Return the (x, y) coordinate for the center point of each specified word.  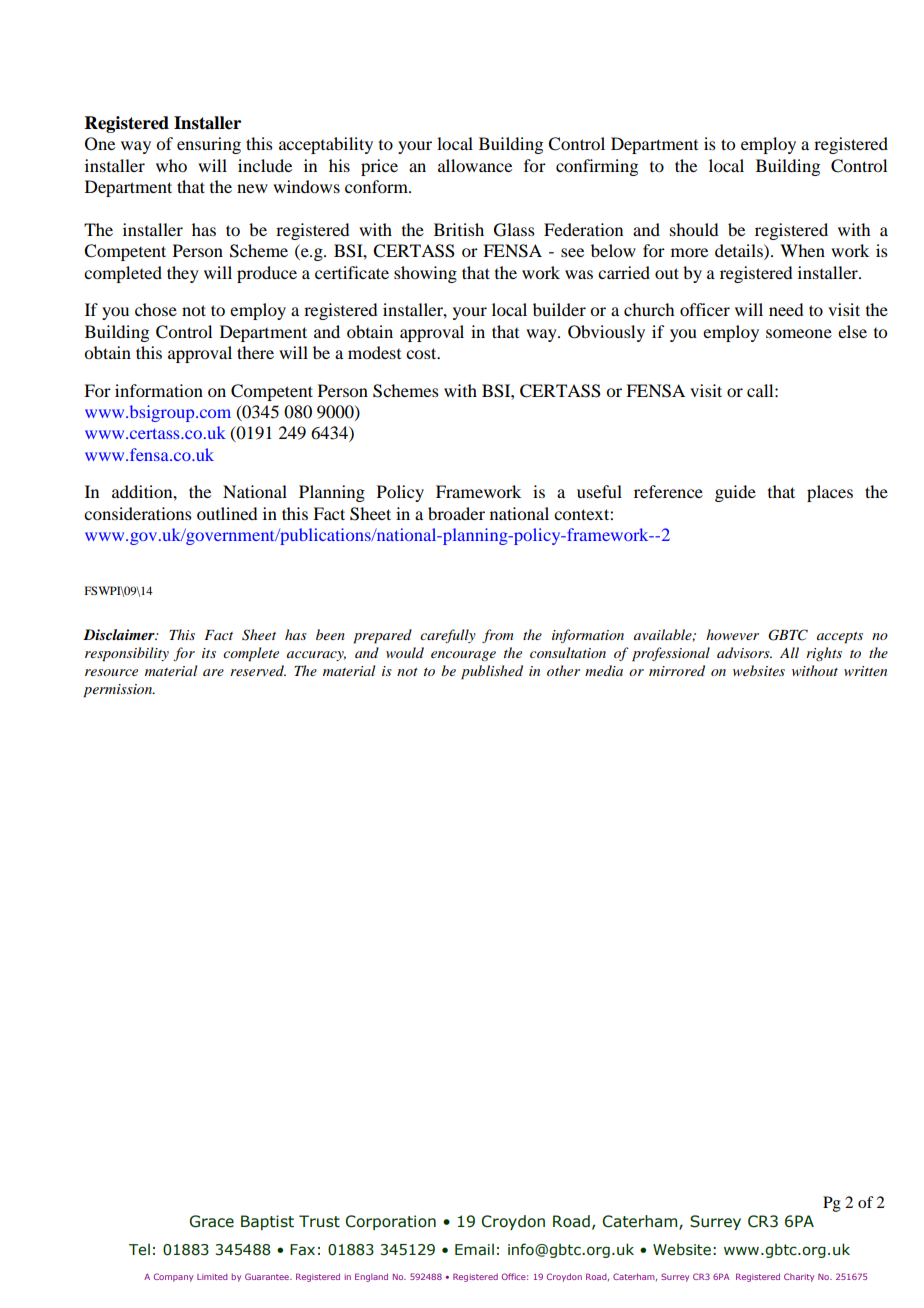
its (209, 653)
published (492, 672)
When (802, 250)
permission (119, 691)
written (865, 671)
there (255, 352)
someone (799, 333)
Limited (212, 1276)
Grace (211, 1221)
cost (422, 353)
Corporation (390, 1222)
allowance (475, 165)
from (498, 636)
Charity (799, 1277)
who (171, 165)
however (732, 634)
